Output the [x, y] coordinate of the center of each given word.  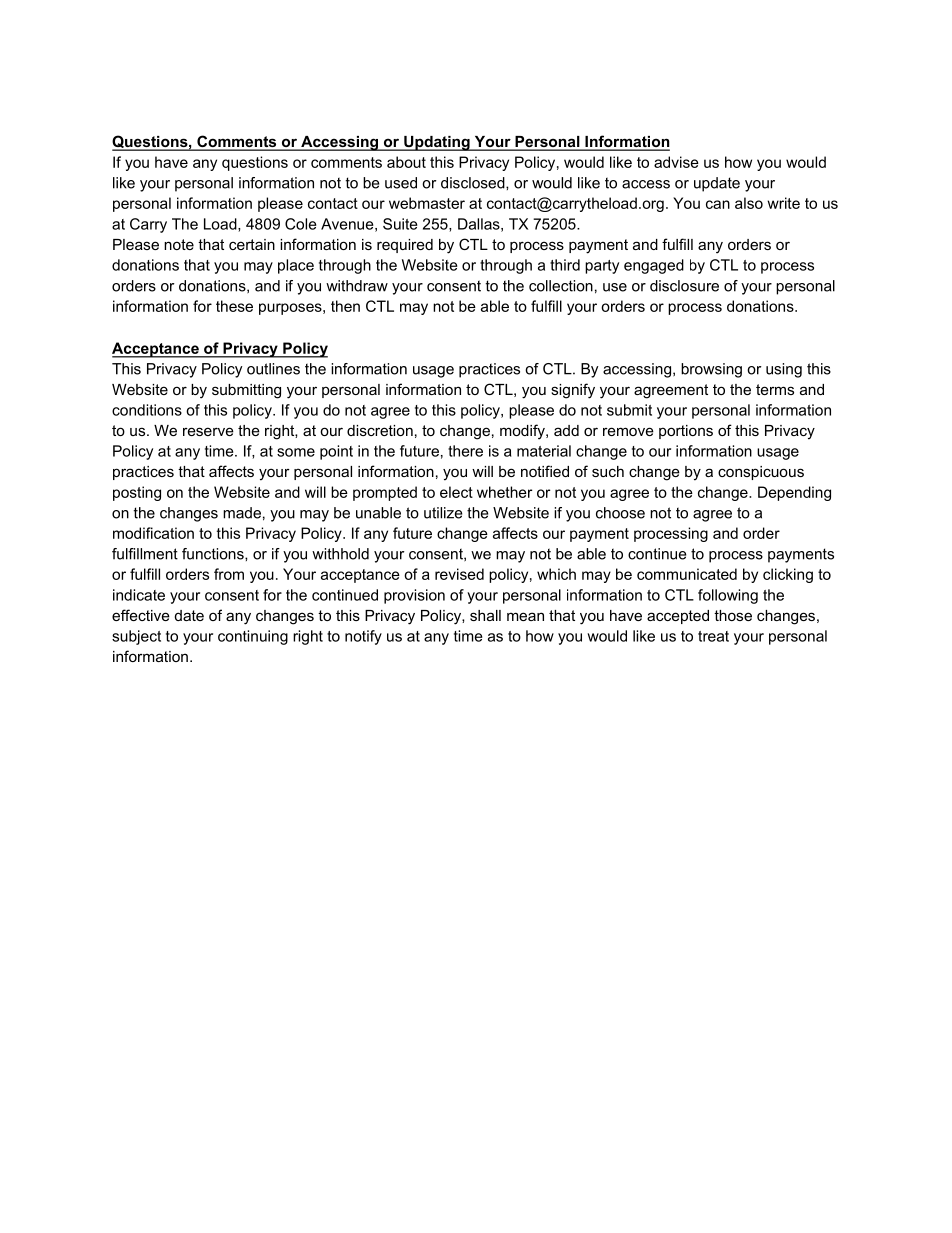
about [406, 162]
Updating [437, 143]
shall [485, 615]
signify [573, 391]
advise [676, 162]
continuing [253, 637]
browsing [711, 370]
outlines [273, 369]
